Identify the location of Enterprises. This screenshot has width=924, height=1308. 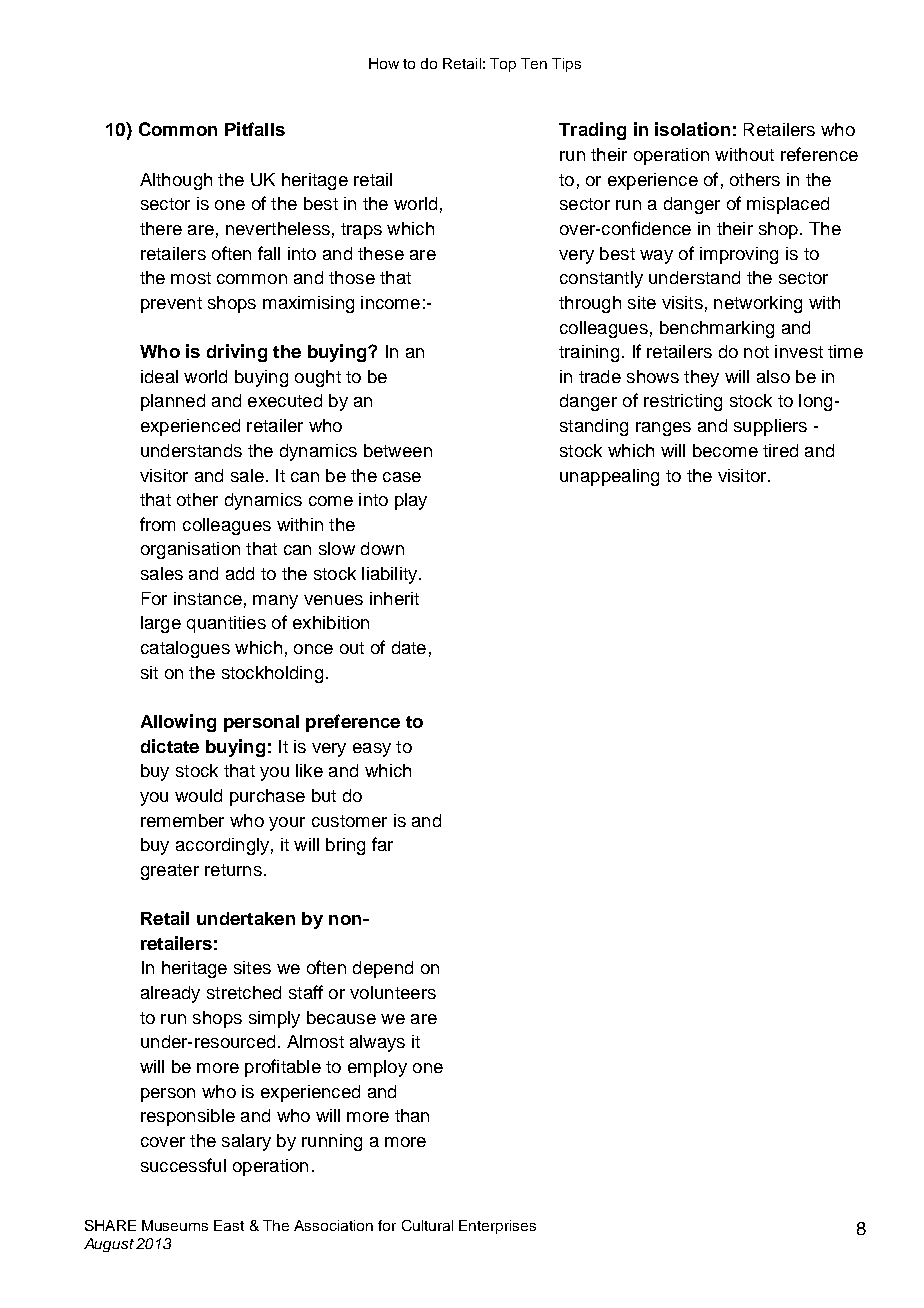
(497, 1227).
